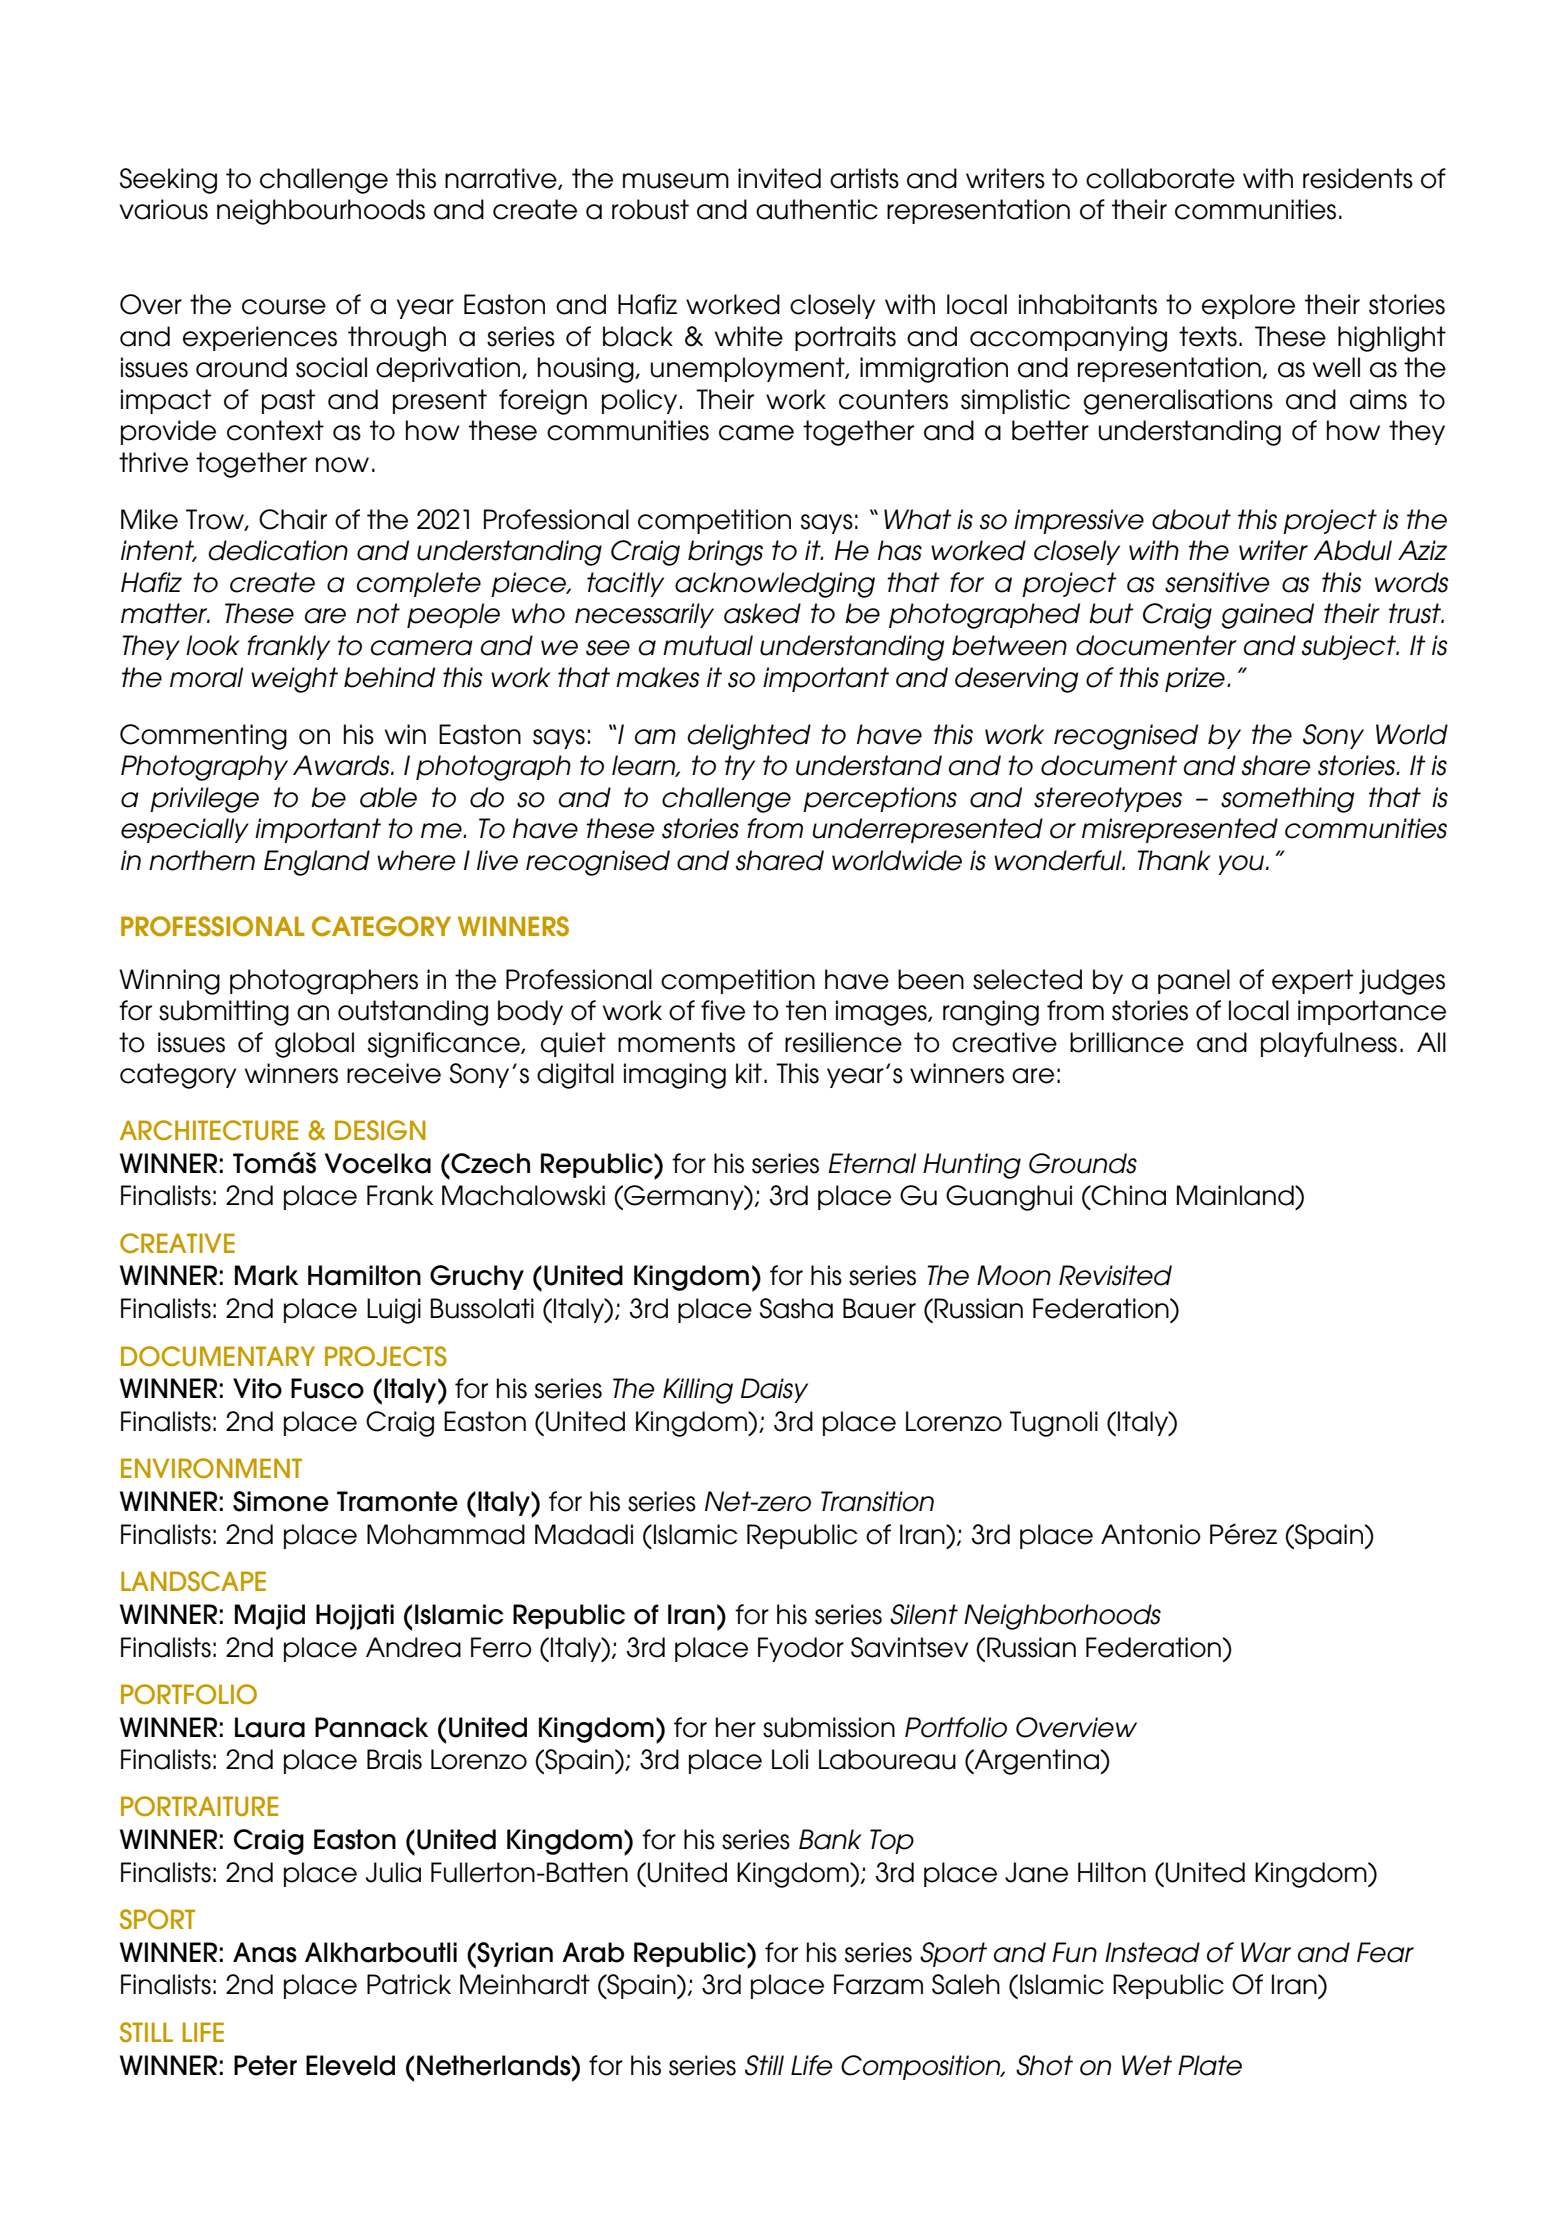 Image resolution: width=1566 pixels, height=2216 pixels. What do you see at coordinates (265, 1952) in the screenshot?
I see `Anas` at bounding box center [265, 1952].
